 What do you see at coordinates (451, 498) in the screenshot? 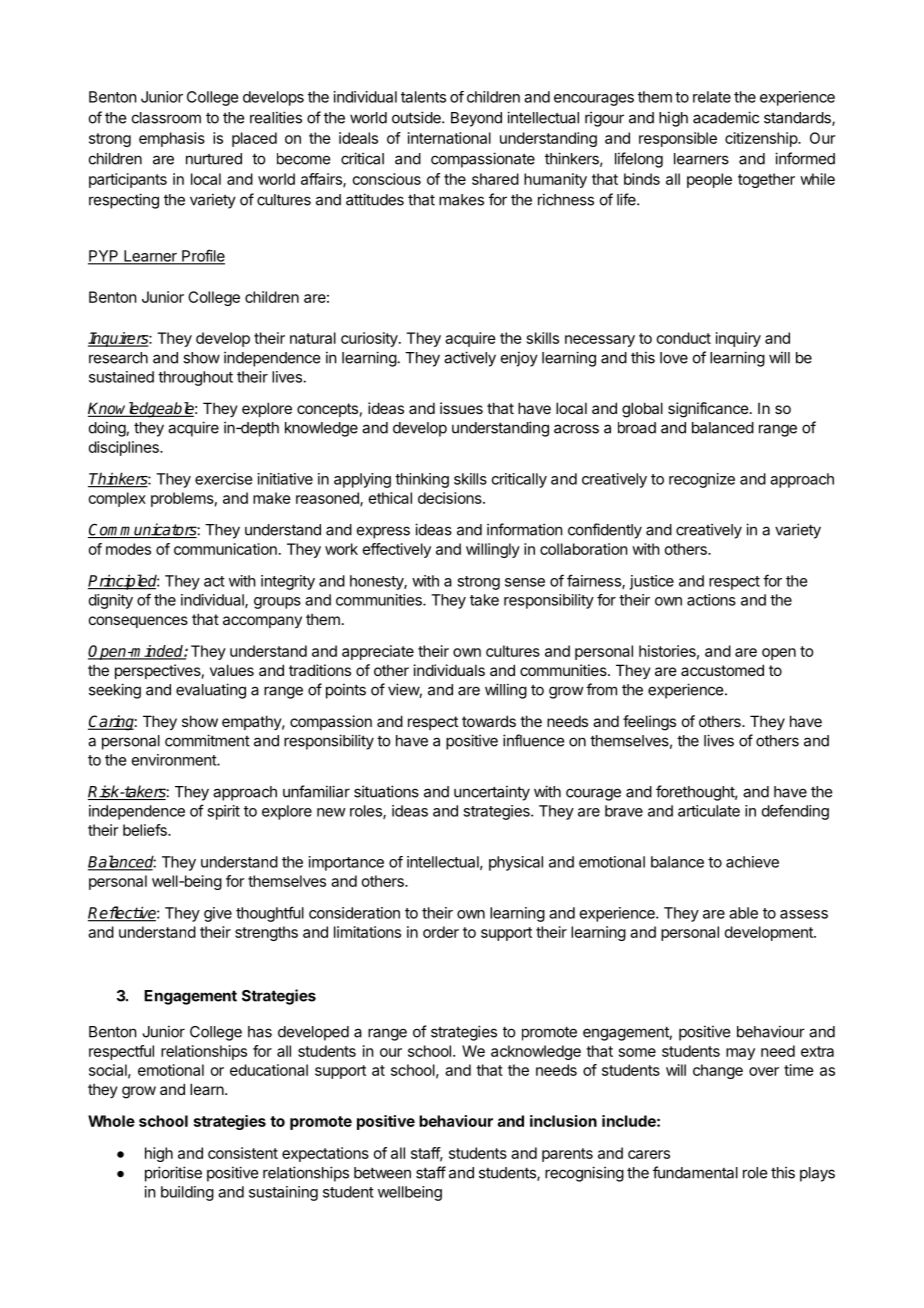
I see `decisions` at bounding box center [451, 498].
